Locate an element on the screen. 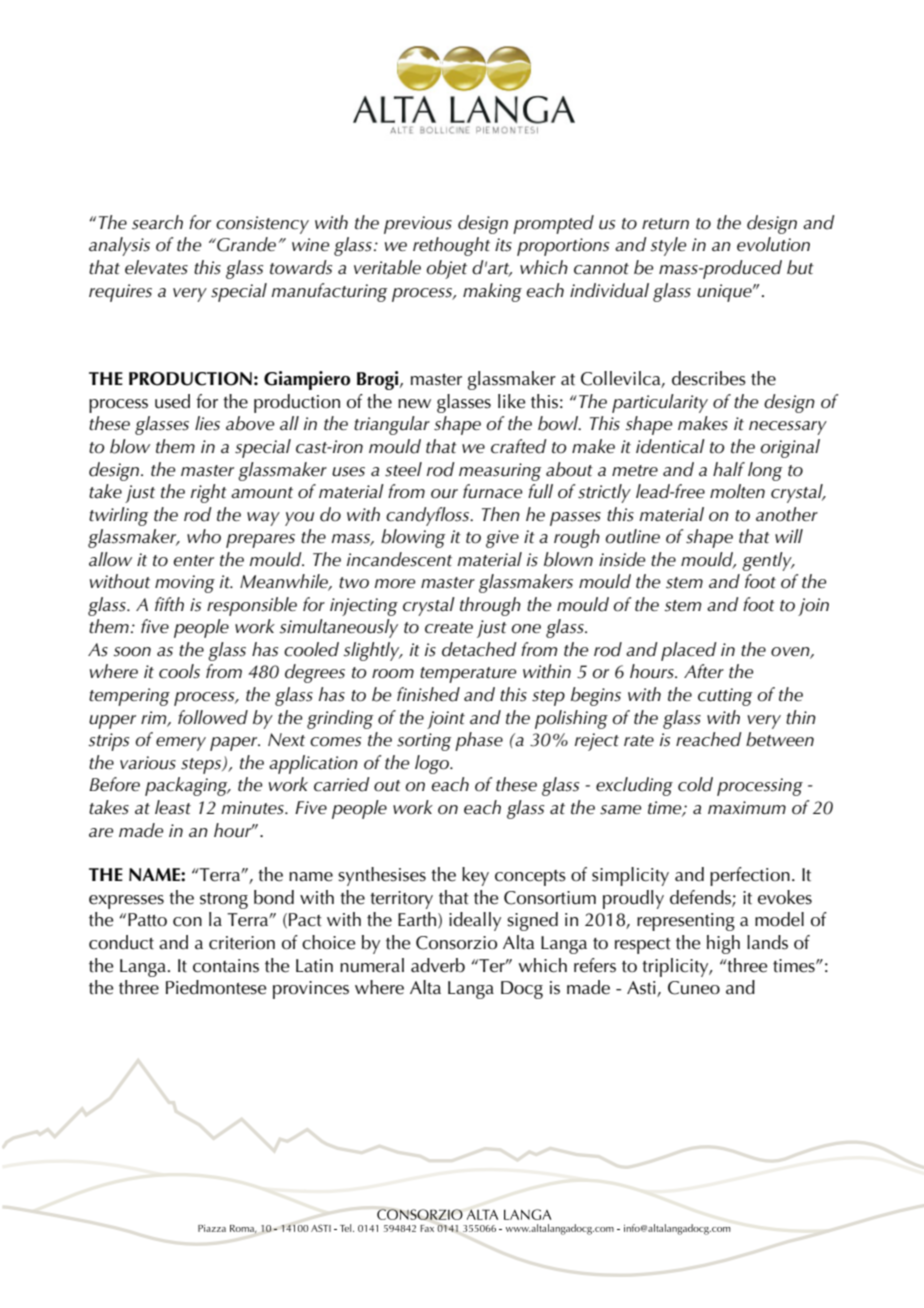 Image resolution: width=924 pixels, height=1308 pixels. adverb is located at coordinates (438, 965).
